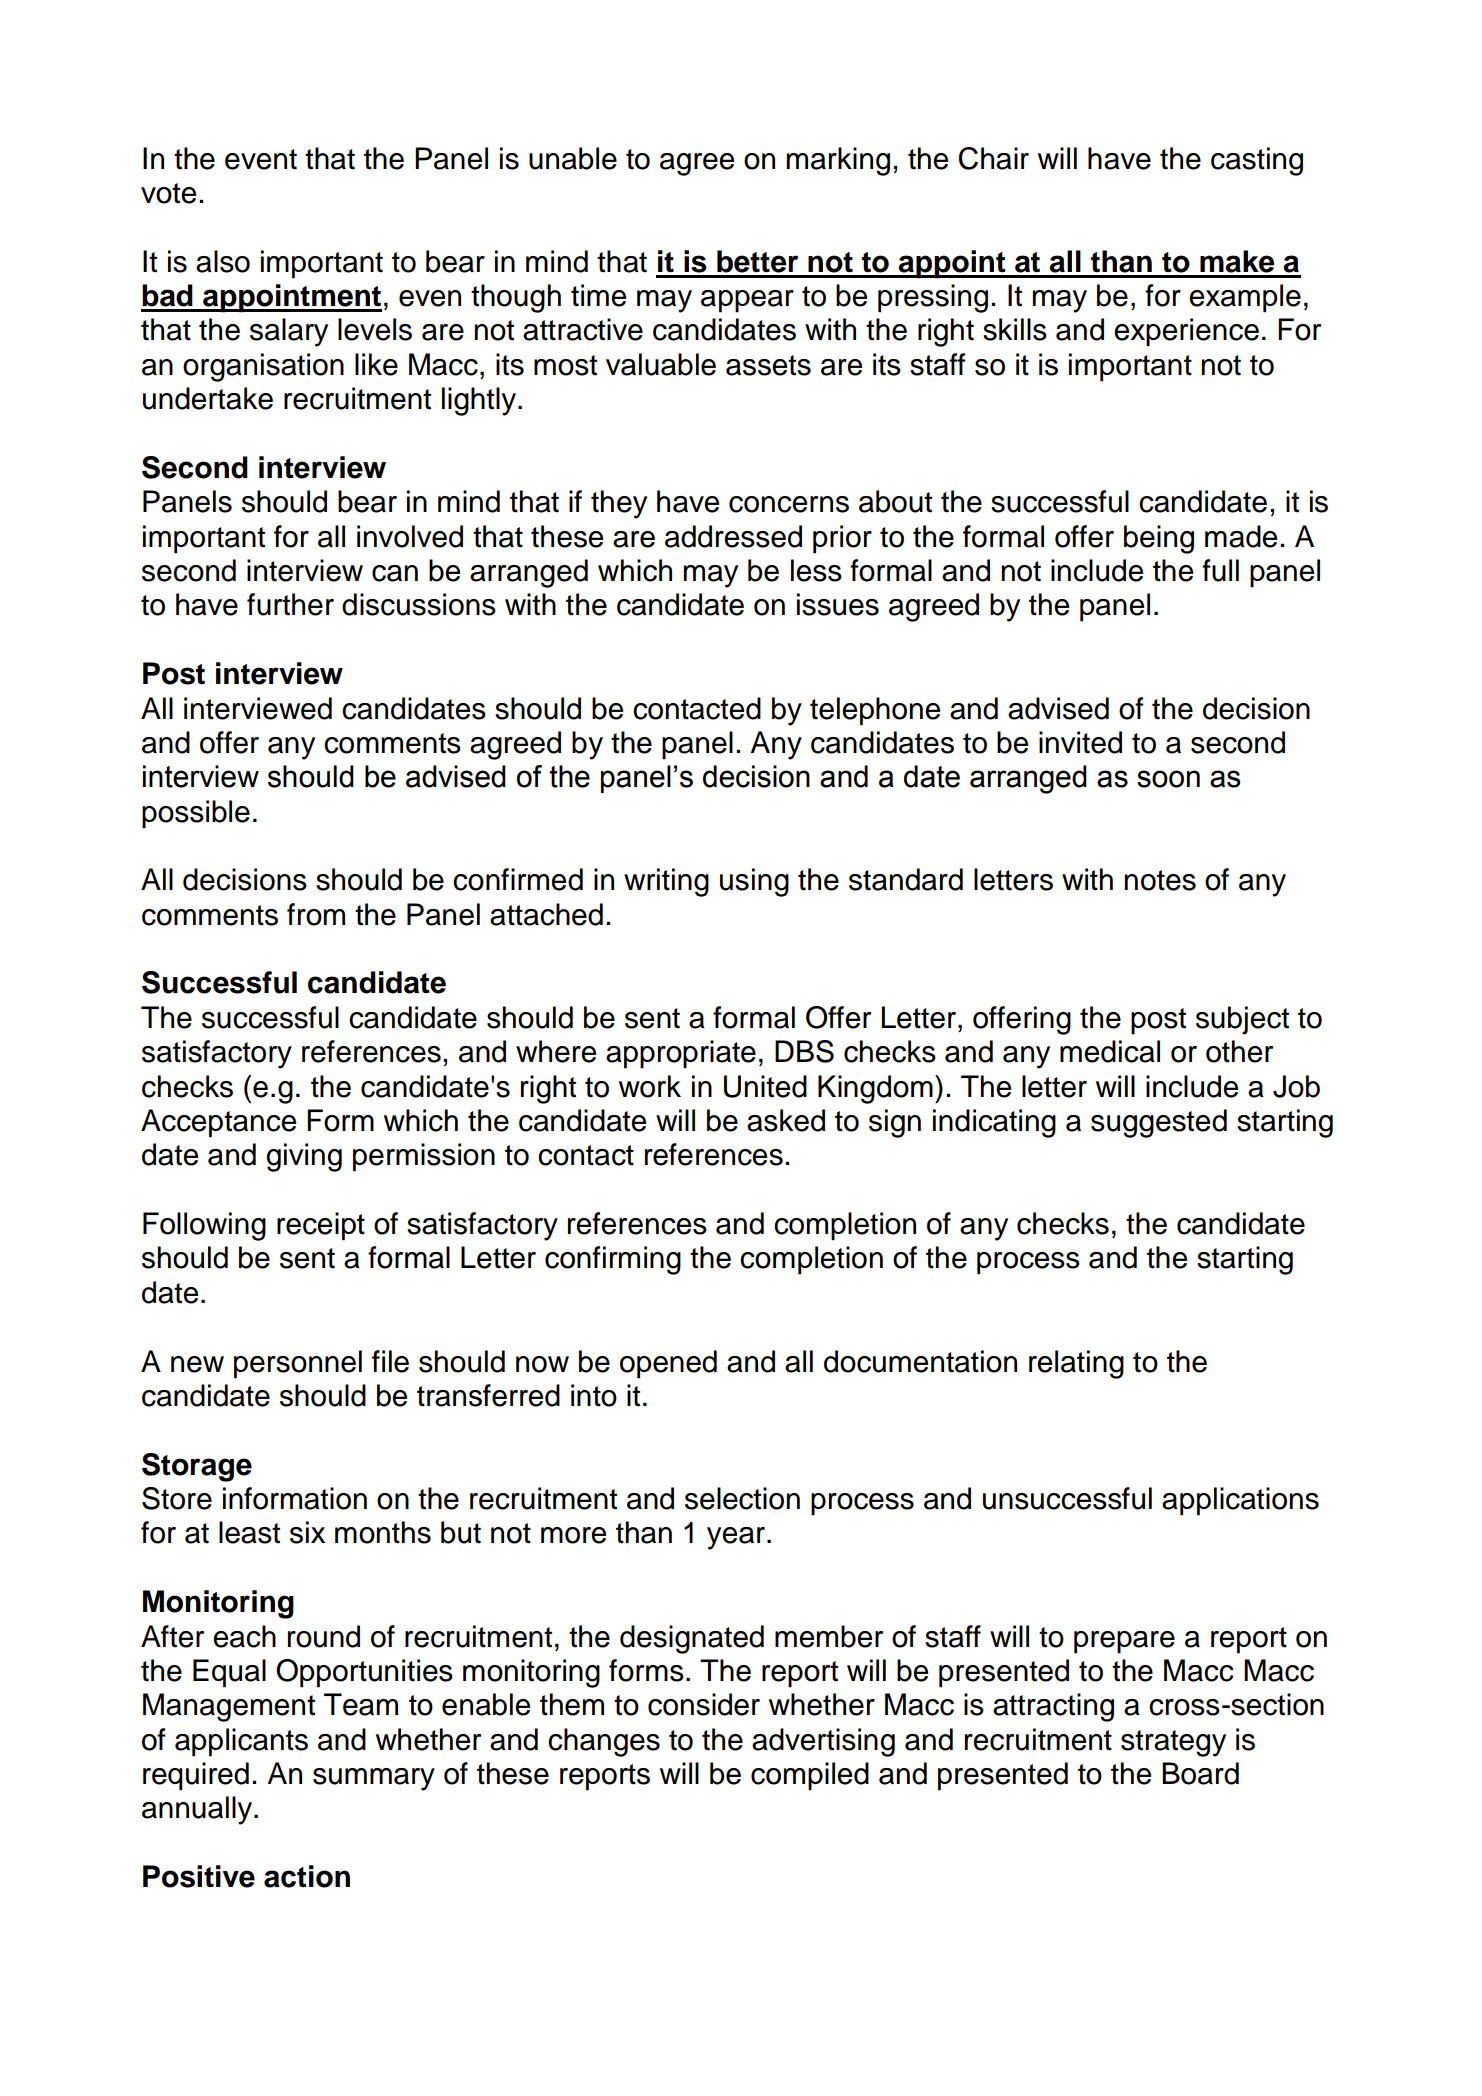 The width and height of the screenshot is (1482, 2096). Describe the element at coordinates (196, 814) in the screenshot. I see `possible` at that location.
